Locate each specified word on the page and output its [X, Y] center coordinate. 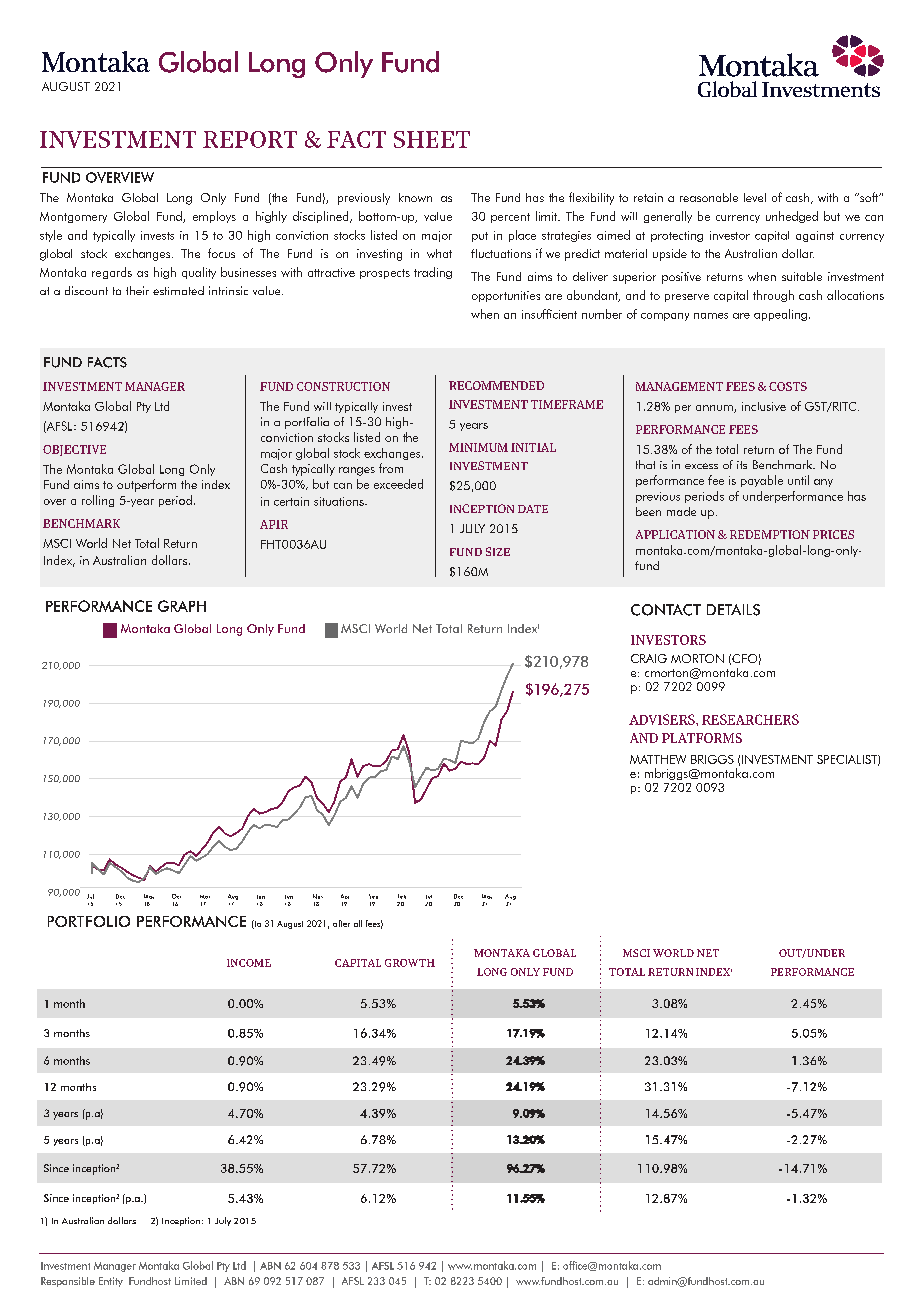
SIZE [498, 551]
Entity [111, 1282]
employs [214, 217]
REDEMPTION [770, 534]
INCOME [249, 963]
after [341, 923]
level [755, 197]
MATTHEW [658, 759]
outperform [146, 485]
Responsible [68, 1282]
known [415, 197]
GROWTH [410, 963]
